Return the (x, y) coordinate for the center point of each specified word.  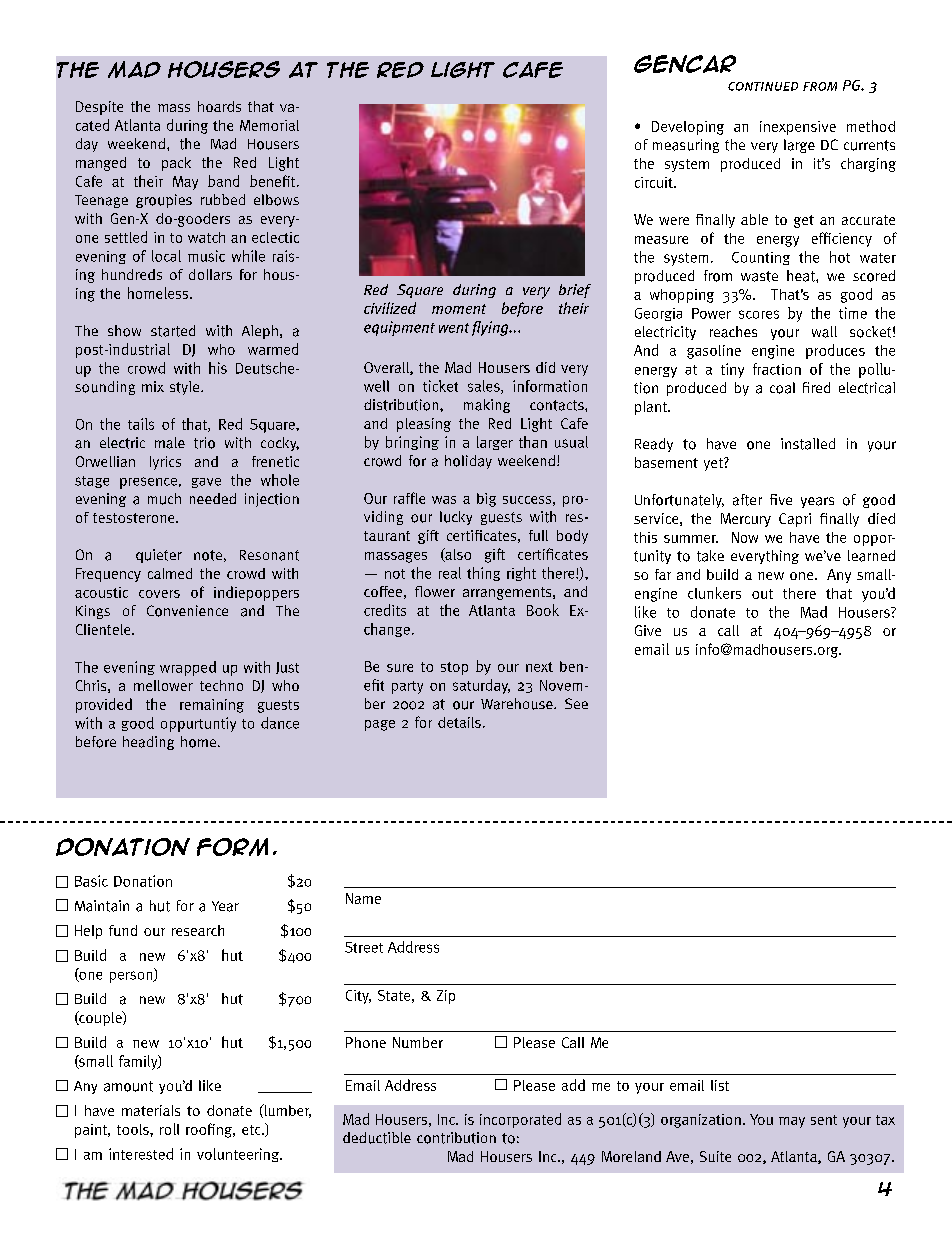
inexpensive (798, 128)
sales (485, 387)
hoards (219, 106)
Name (363, 898)
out (762, 594)
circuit (655, 182)
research (198, 930)
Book (543, 610)
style (186, 388)
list (720, 1085)
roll (169, 1129)
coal (782, 388)
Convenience (187, 611)
